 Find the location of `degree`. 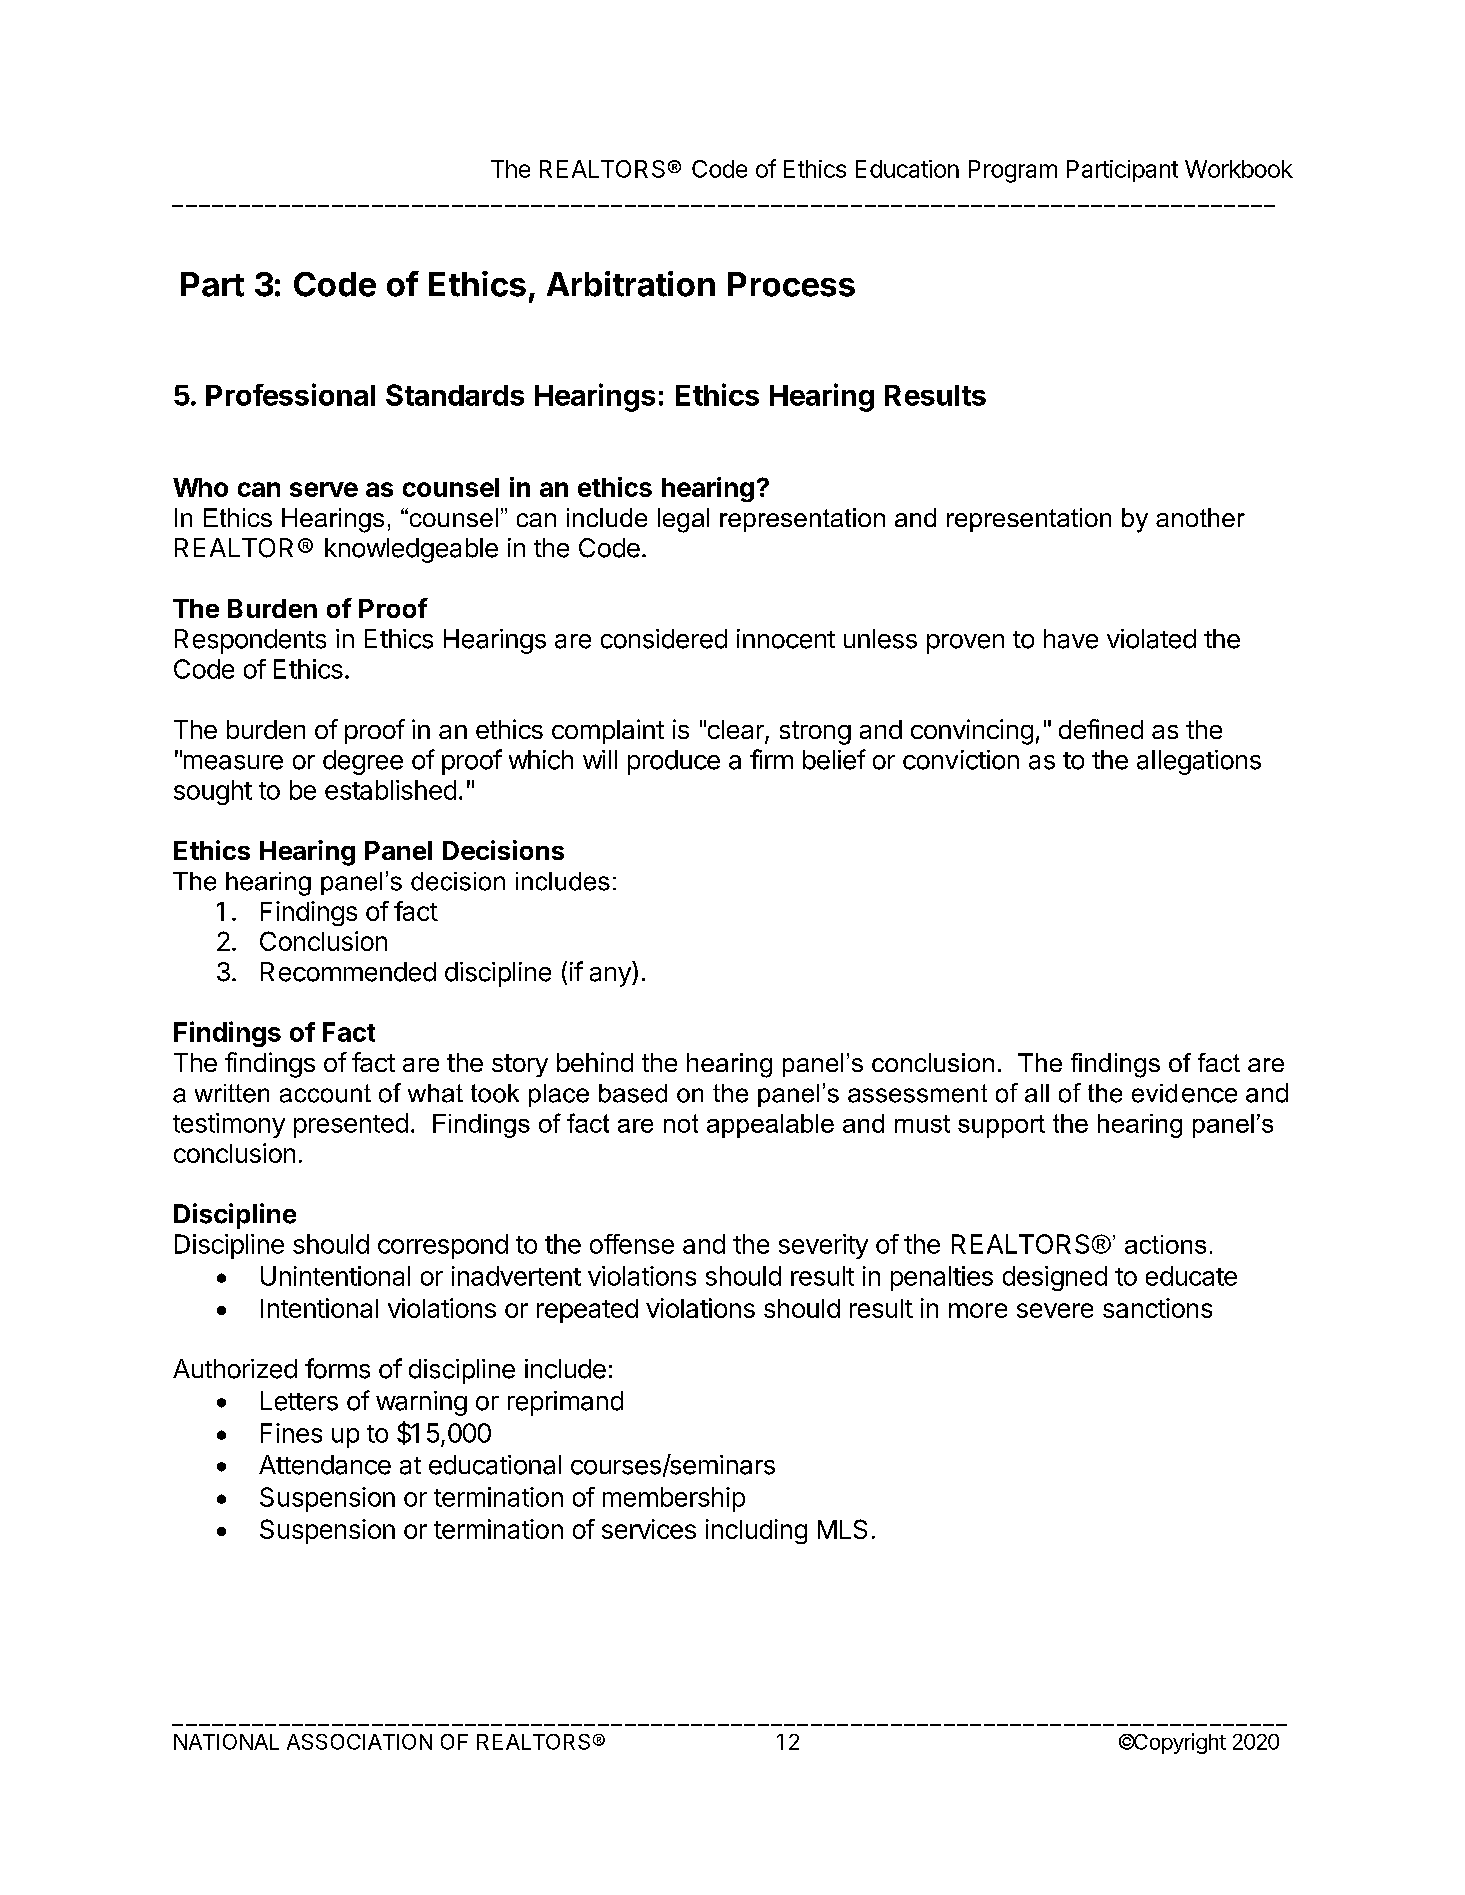

degree is located at coordinates (363, 762).
